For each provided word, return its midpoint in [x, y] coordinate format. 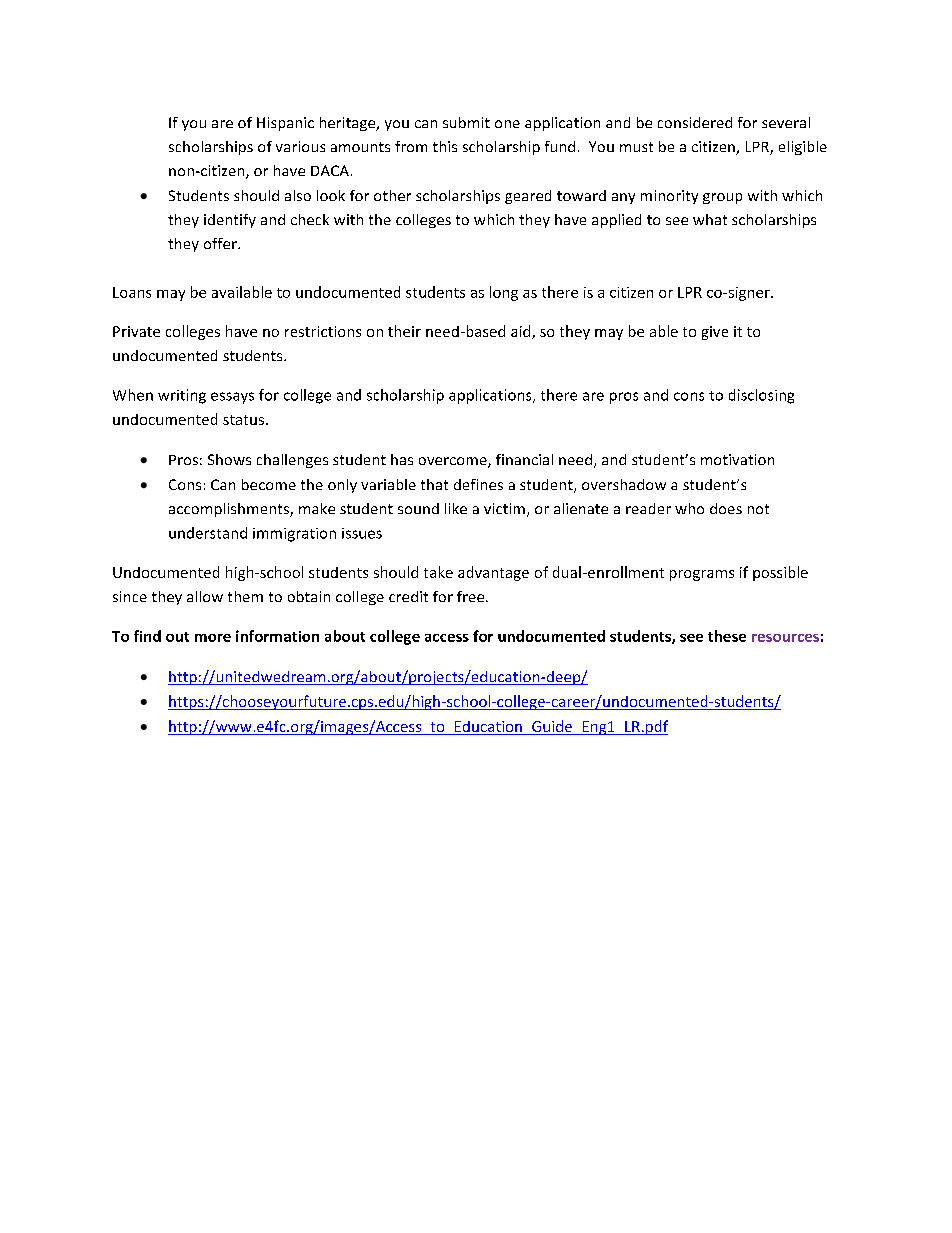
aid [522, 332]
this [445, 146]
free [472, 596]
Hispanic [285, 124]
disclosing [761, 396]
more [213, 638]
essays [232, 398]
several [786, 122]
